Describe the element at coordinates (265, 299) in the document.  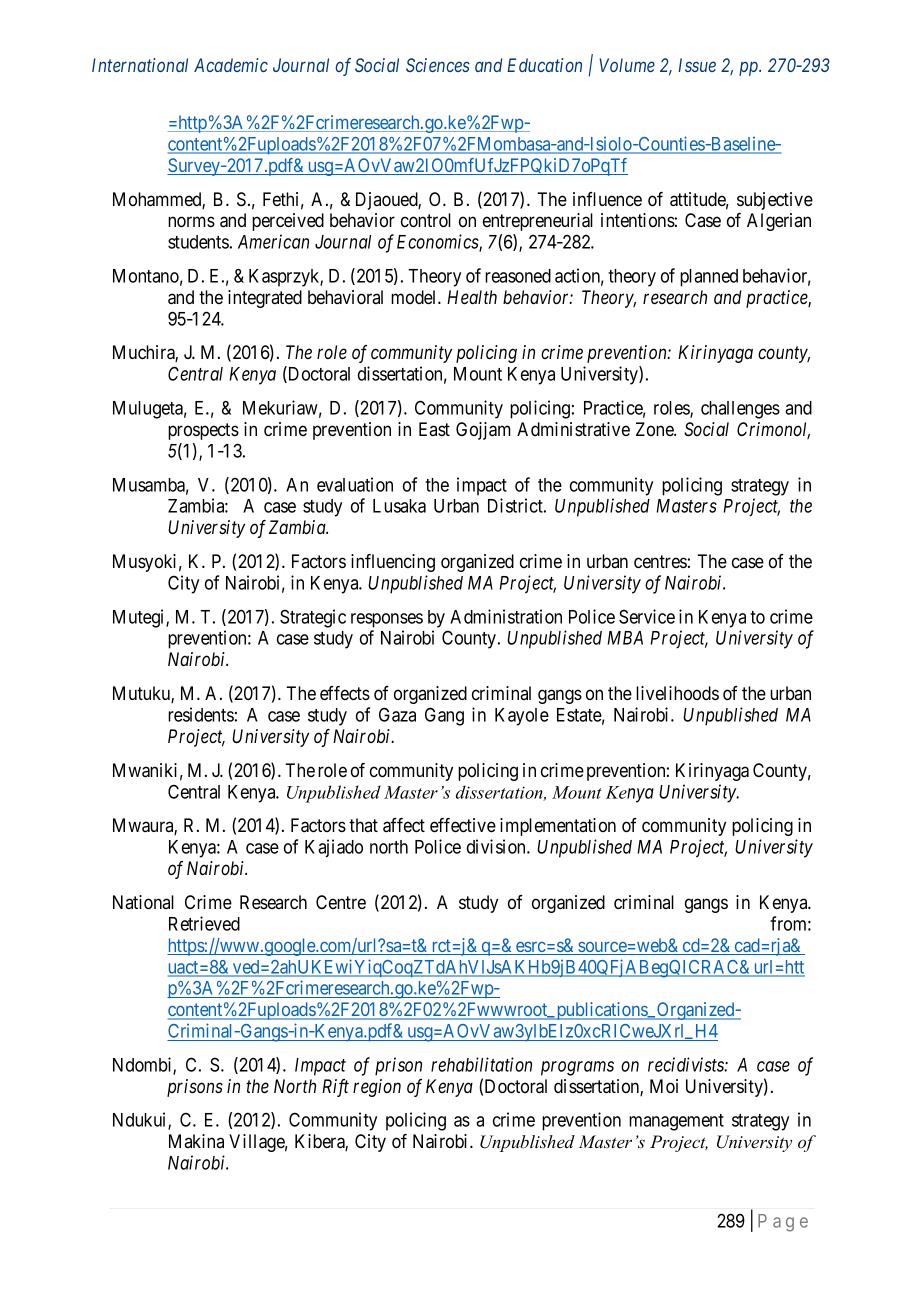
I see `integrated` at that location.
